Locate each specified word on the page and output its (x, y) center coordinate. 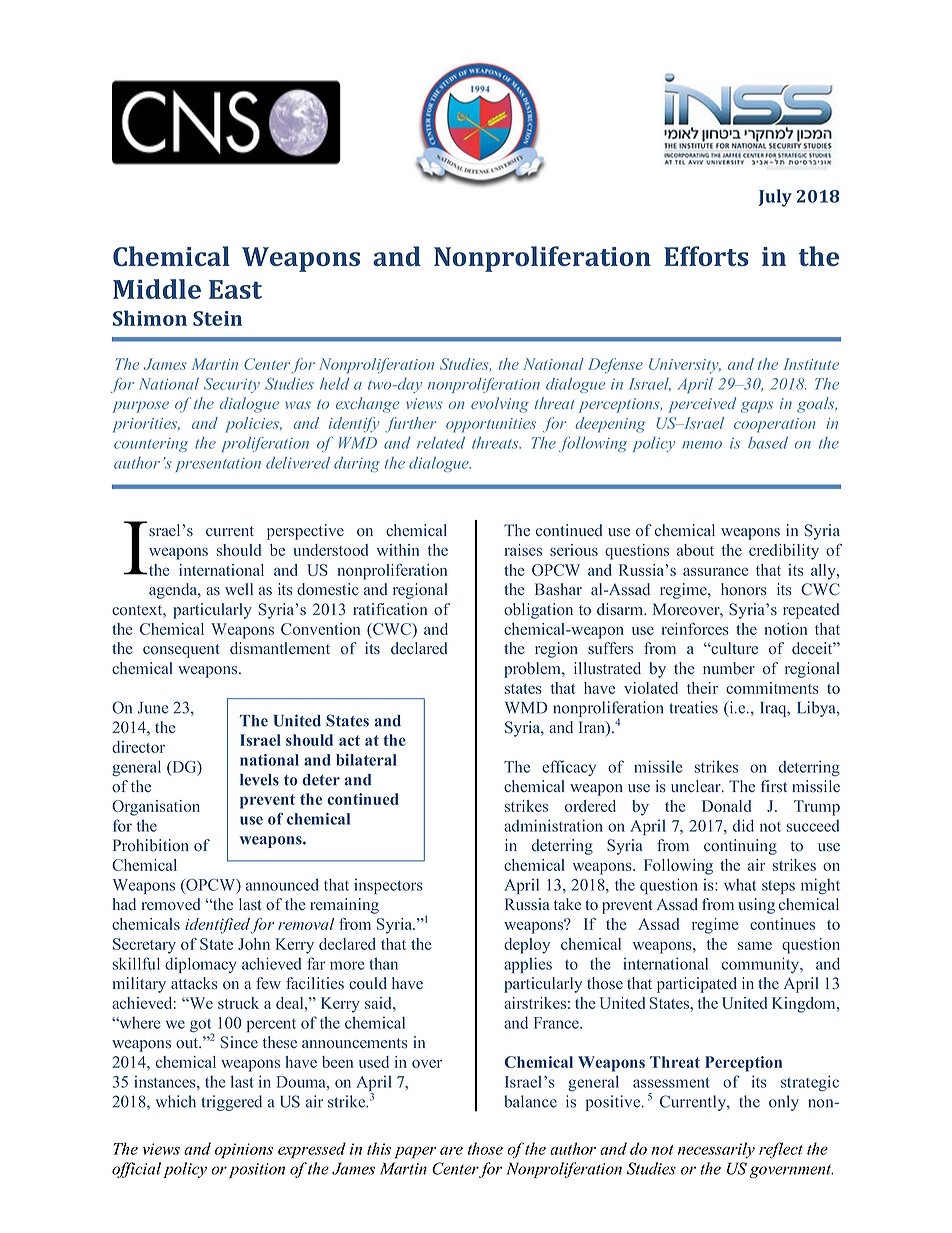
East (235, 289)
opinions (244, 1151)
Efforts (706, 256)
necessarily (716, 1150)
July (775, 198)
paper (415, 1153)
